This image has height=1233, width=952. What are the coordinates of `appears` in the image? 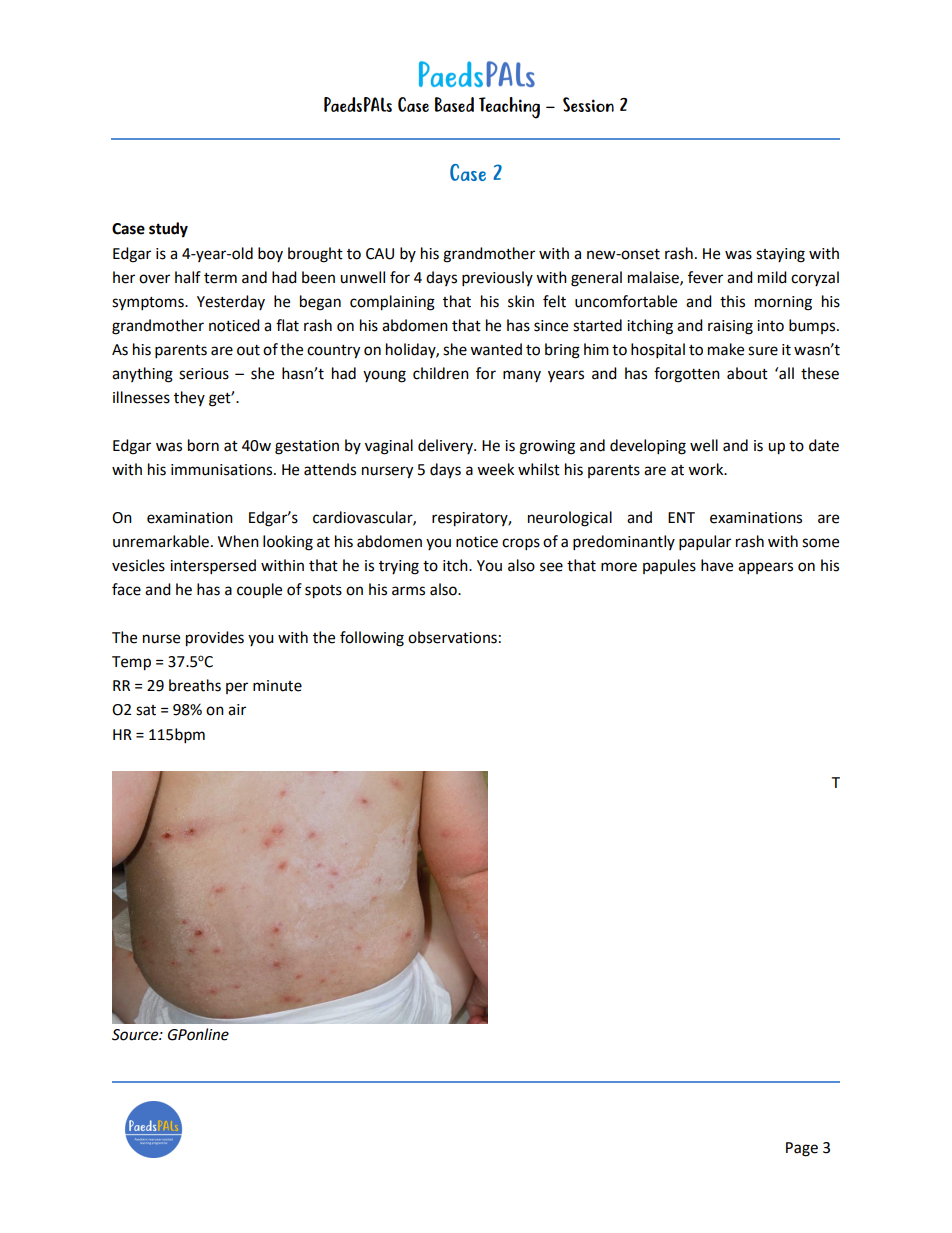 It's located at (765, 568).
